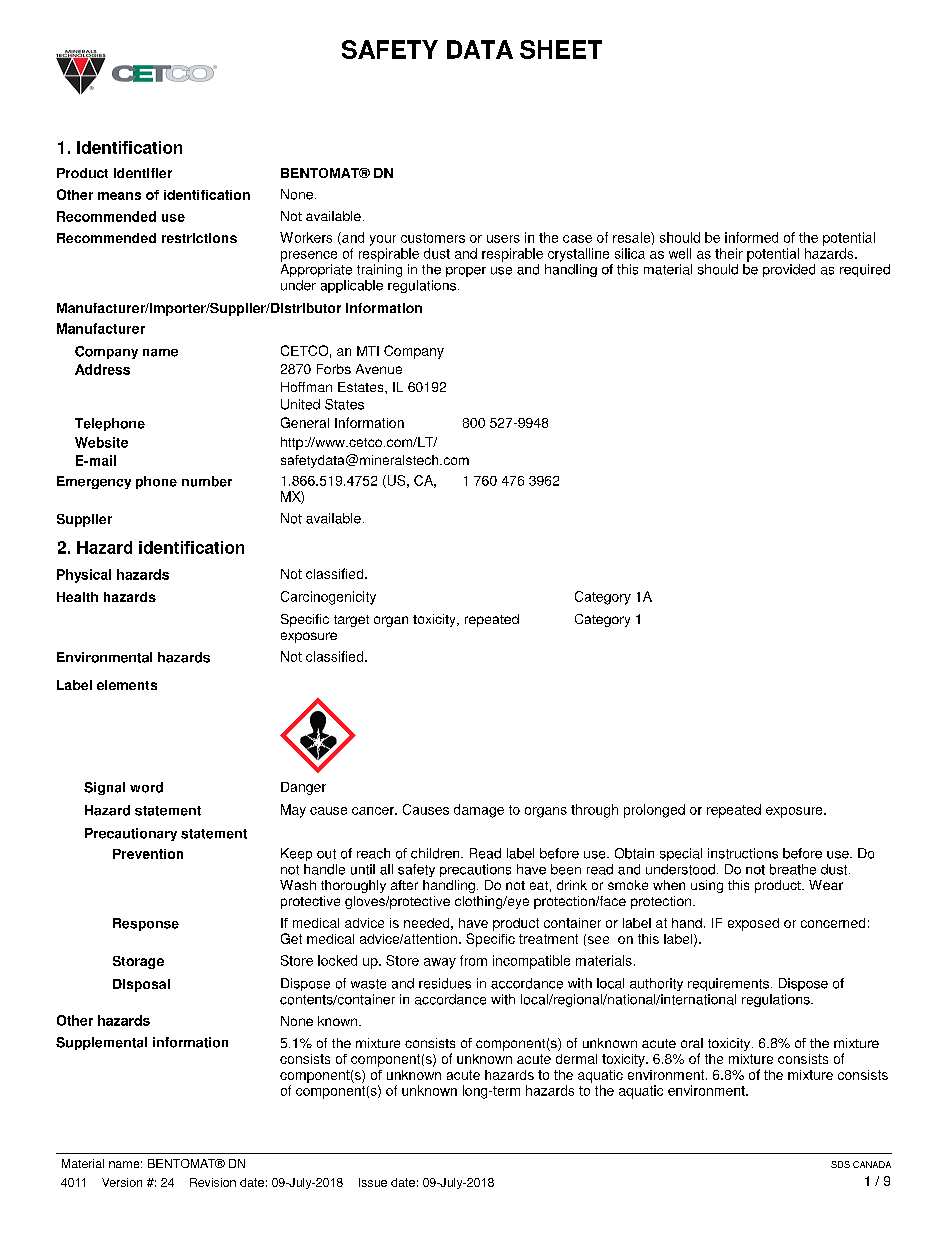 The width and height of the screenshot is (952, 1233). What do you see at coordinates (789, 270) in the screenshot?
I see `provided` at bounding box center [789, 270].
